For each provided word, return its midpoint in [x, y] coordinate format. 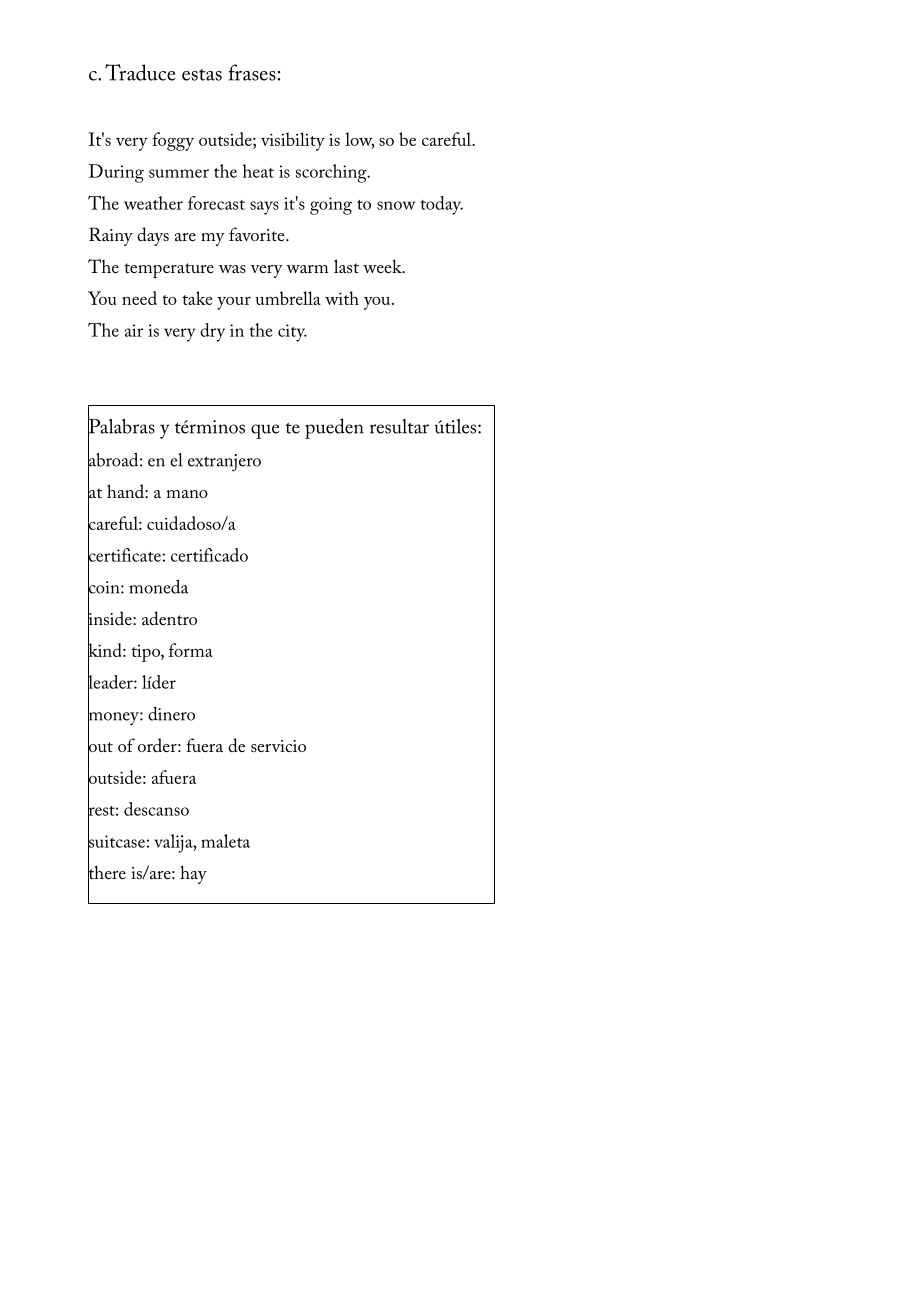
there [107, 872]
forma [191, 650]
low [360, 140]
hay [193, 874]
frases [252, 72]
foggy [173, 141]
